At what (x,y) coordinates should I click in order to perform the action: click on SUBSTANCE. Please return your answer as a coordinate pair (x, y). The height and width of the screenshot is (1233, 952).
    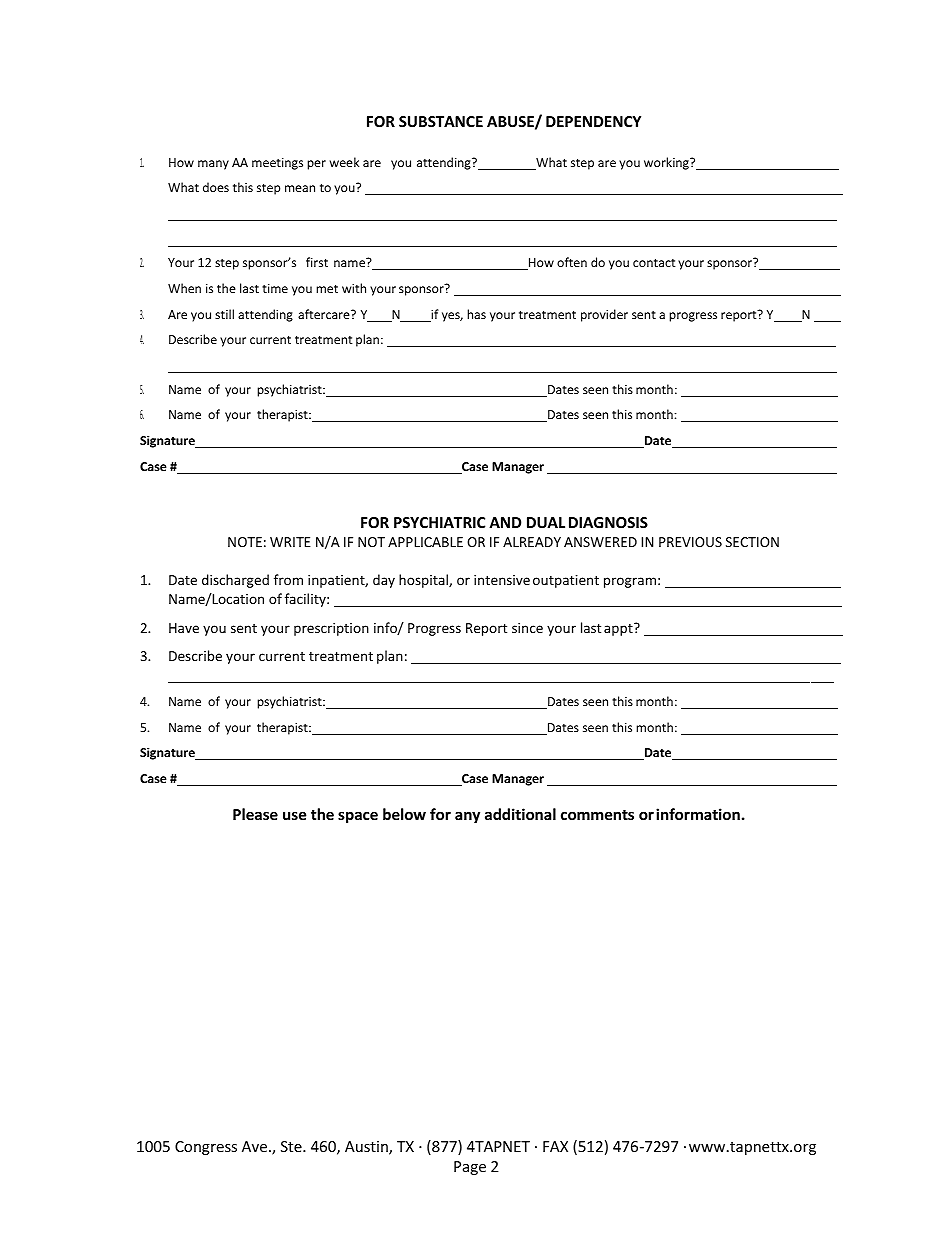
    Looking at the image, I should click on (441, 121).
